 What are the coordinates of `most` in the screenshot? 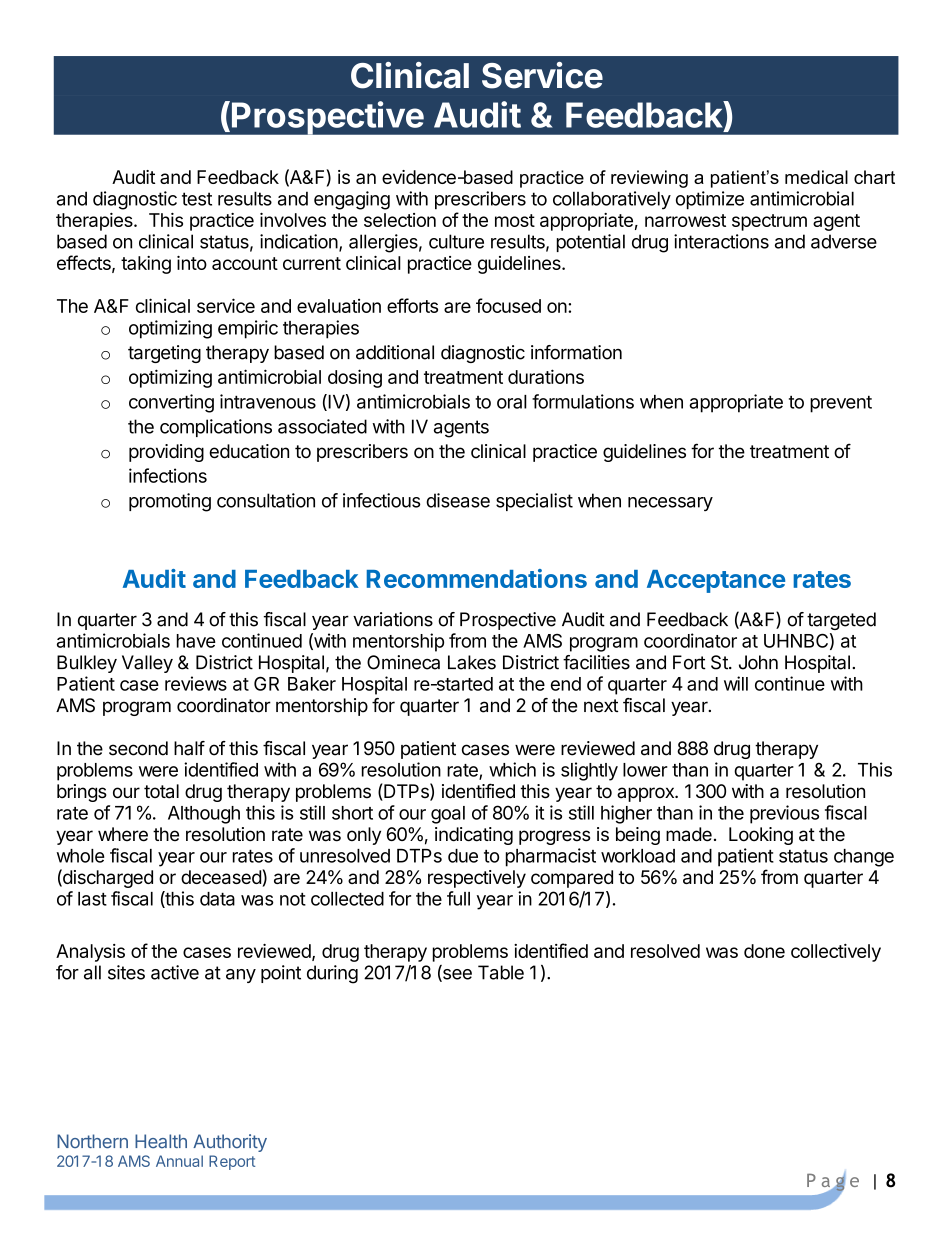 It's located at (515, 220).
